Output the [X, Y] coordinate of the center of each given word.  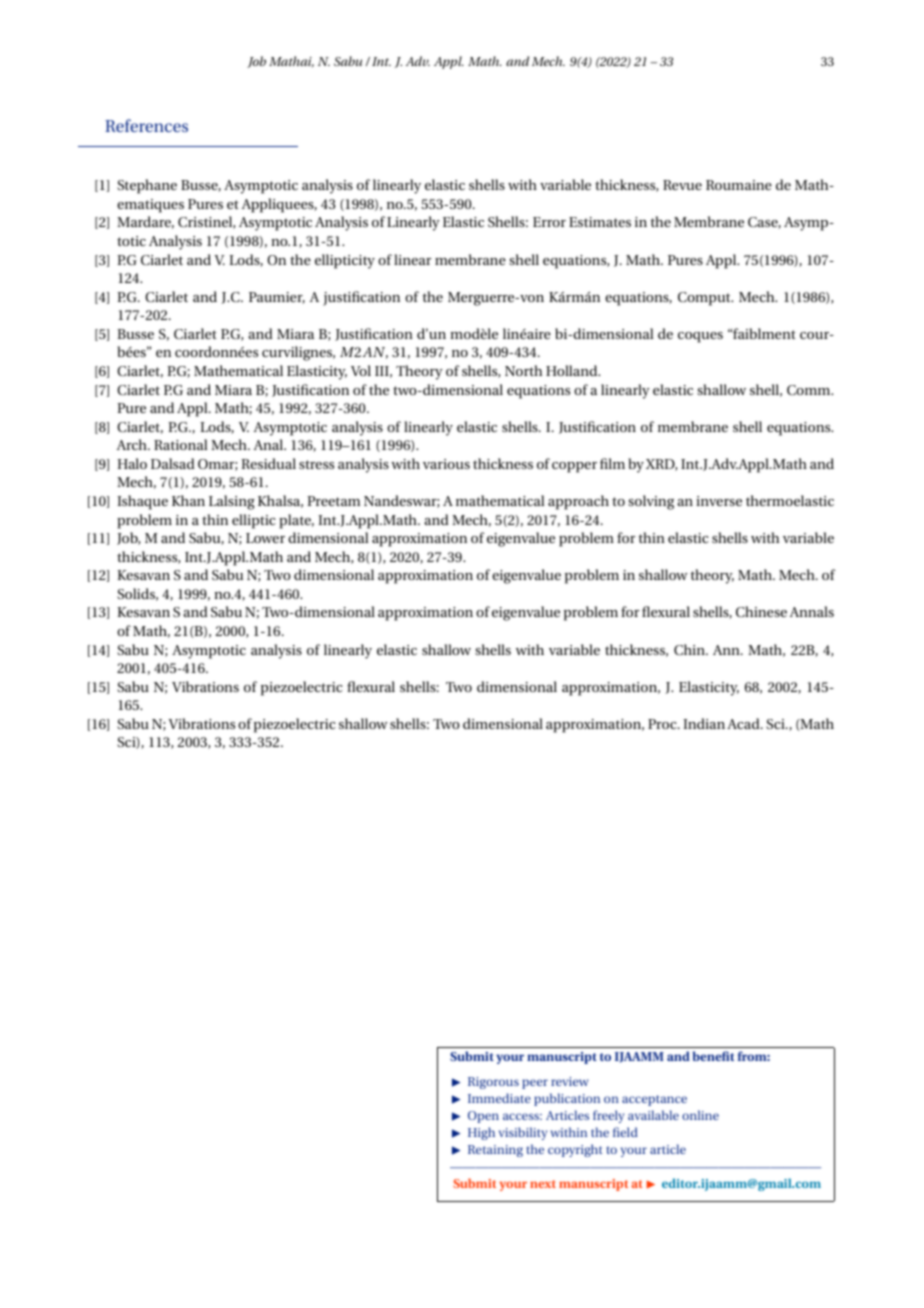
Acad [744, 723]
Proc [663, 724]
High [481, 1133]
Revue [682, 185]
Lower [265, 538]
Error [549, 222]
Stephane [147, 186]
